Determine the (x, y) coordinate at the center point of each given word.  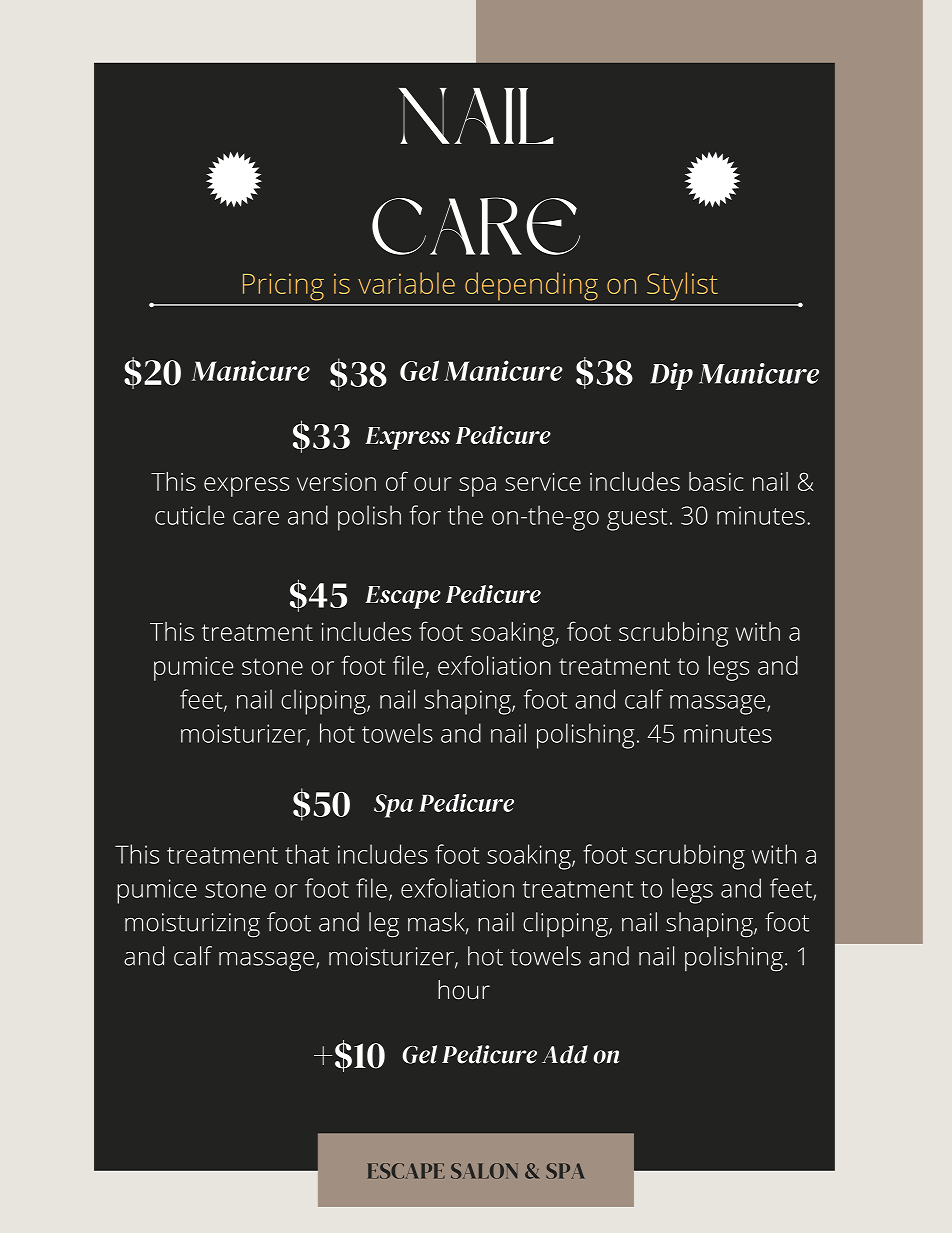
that (307, 854)
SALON (484, 1171)
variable (406, 283)
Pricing (283, 287)
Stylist (682, 286)
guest (637, 519)
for (425, 515)
